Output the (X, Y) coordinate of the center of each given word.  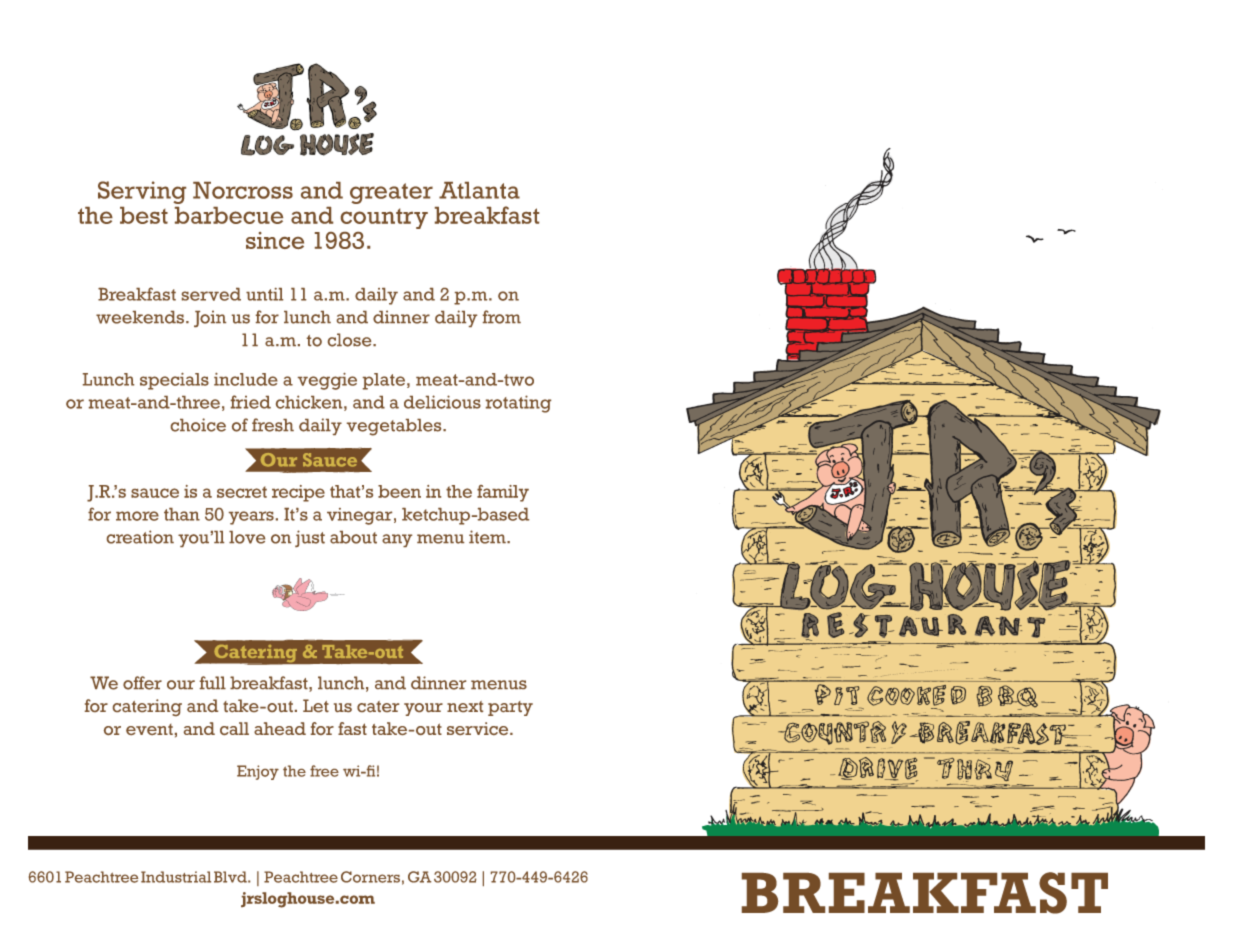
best (144, 215)
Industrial (176, 877)
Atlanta (479, 190)
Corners (370, 877)
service (479, 728)
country (384, 218)
